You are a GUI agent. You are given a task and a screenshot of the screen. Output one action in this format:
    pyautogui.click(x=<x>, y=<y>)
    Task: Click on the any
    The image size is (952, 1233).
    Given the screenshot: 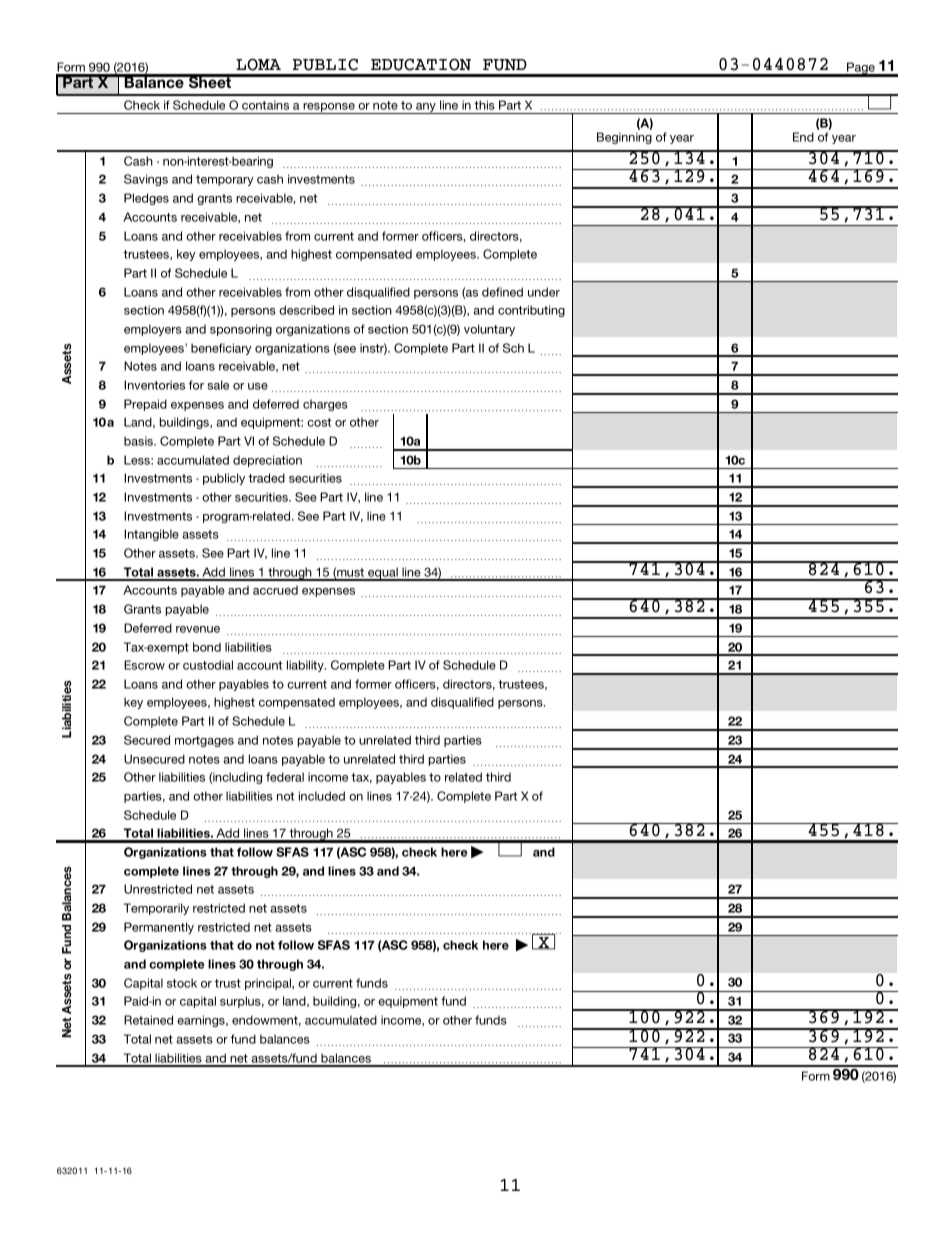 What is the action you would take?
    pyautogui.click(x=426, y=108)
